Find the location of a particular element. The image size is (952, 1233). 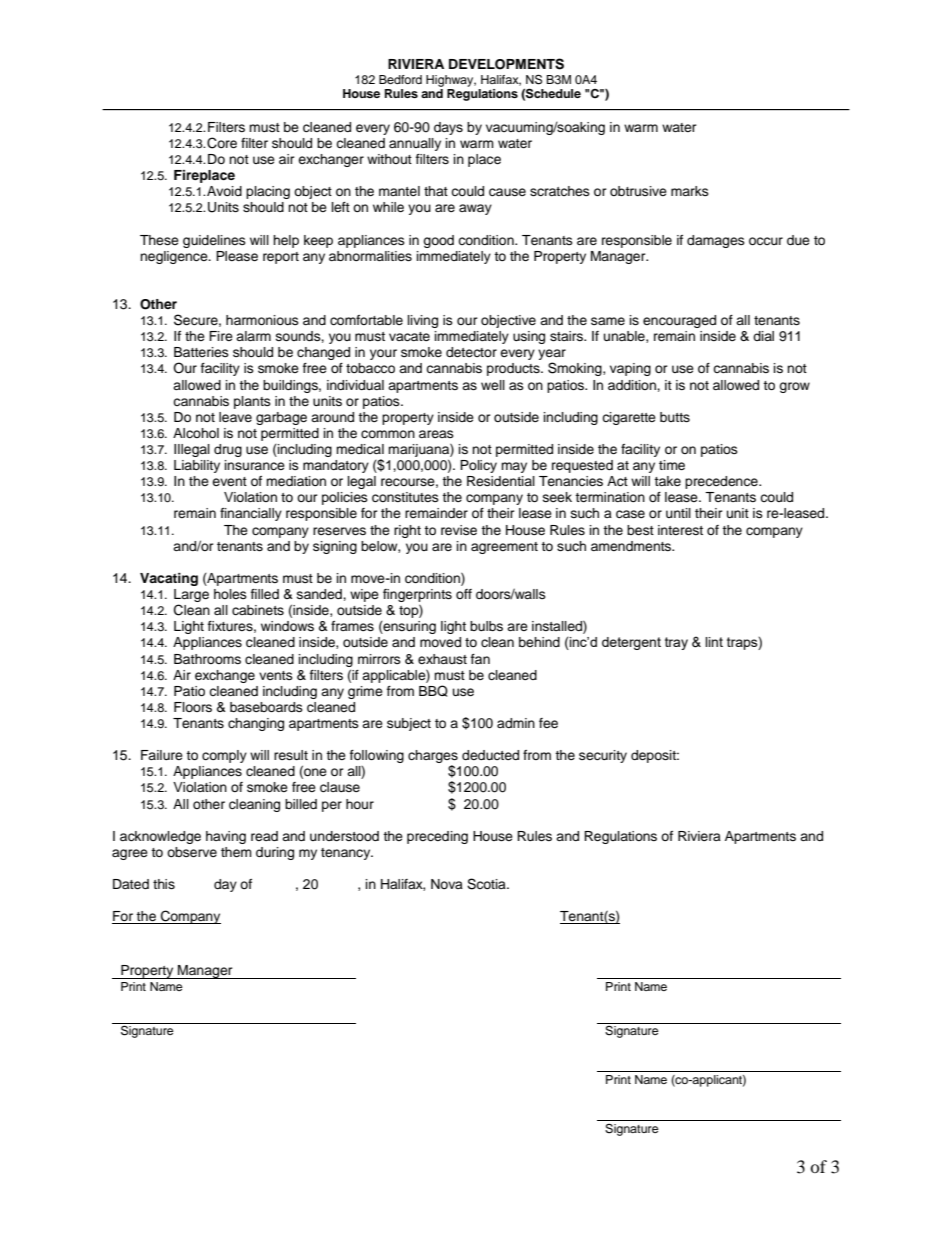

damages is located at coordinates (716, 241).
